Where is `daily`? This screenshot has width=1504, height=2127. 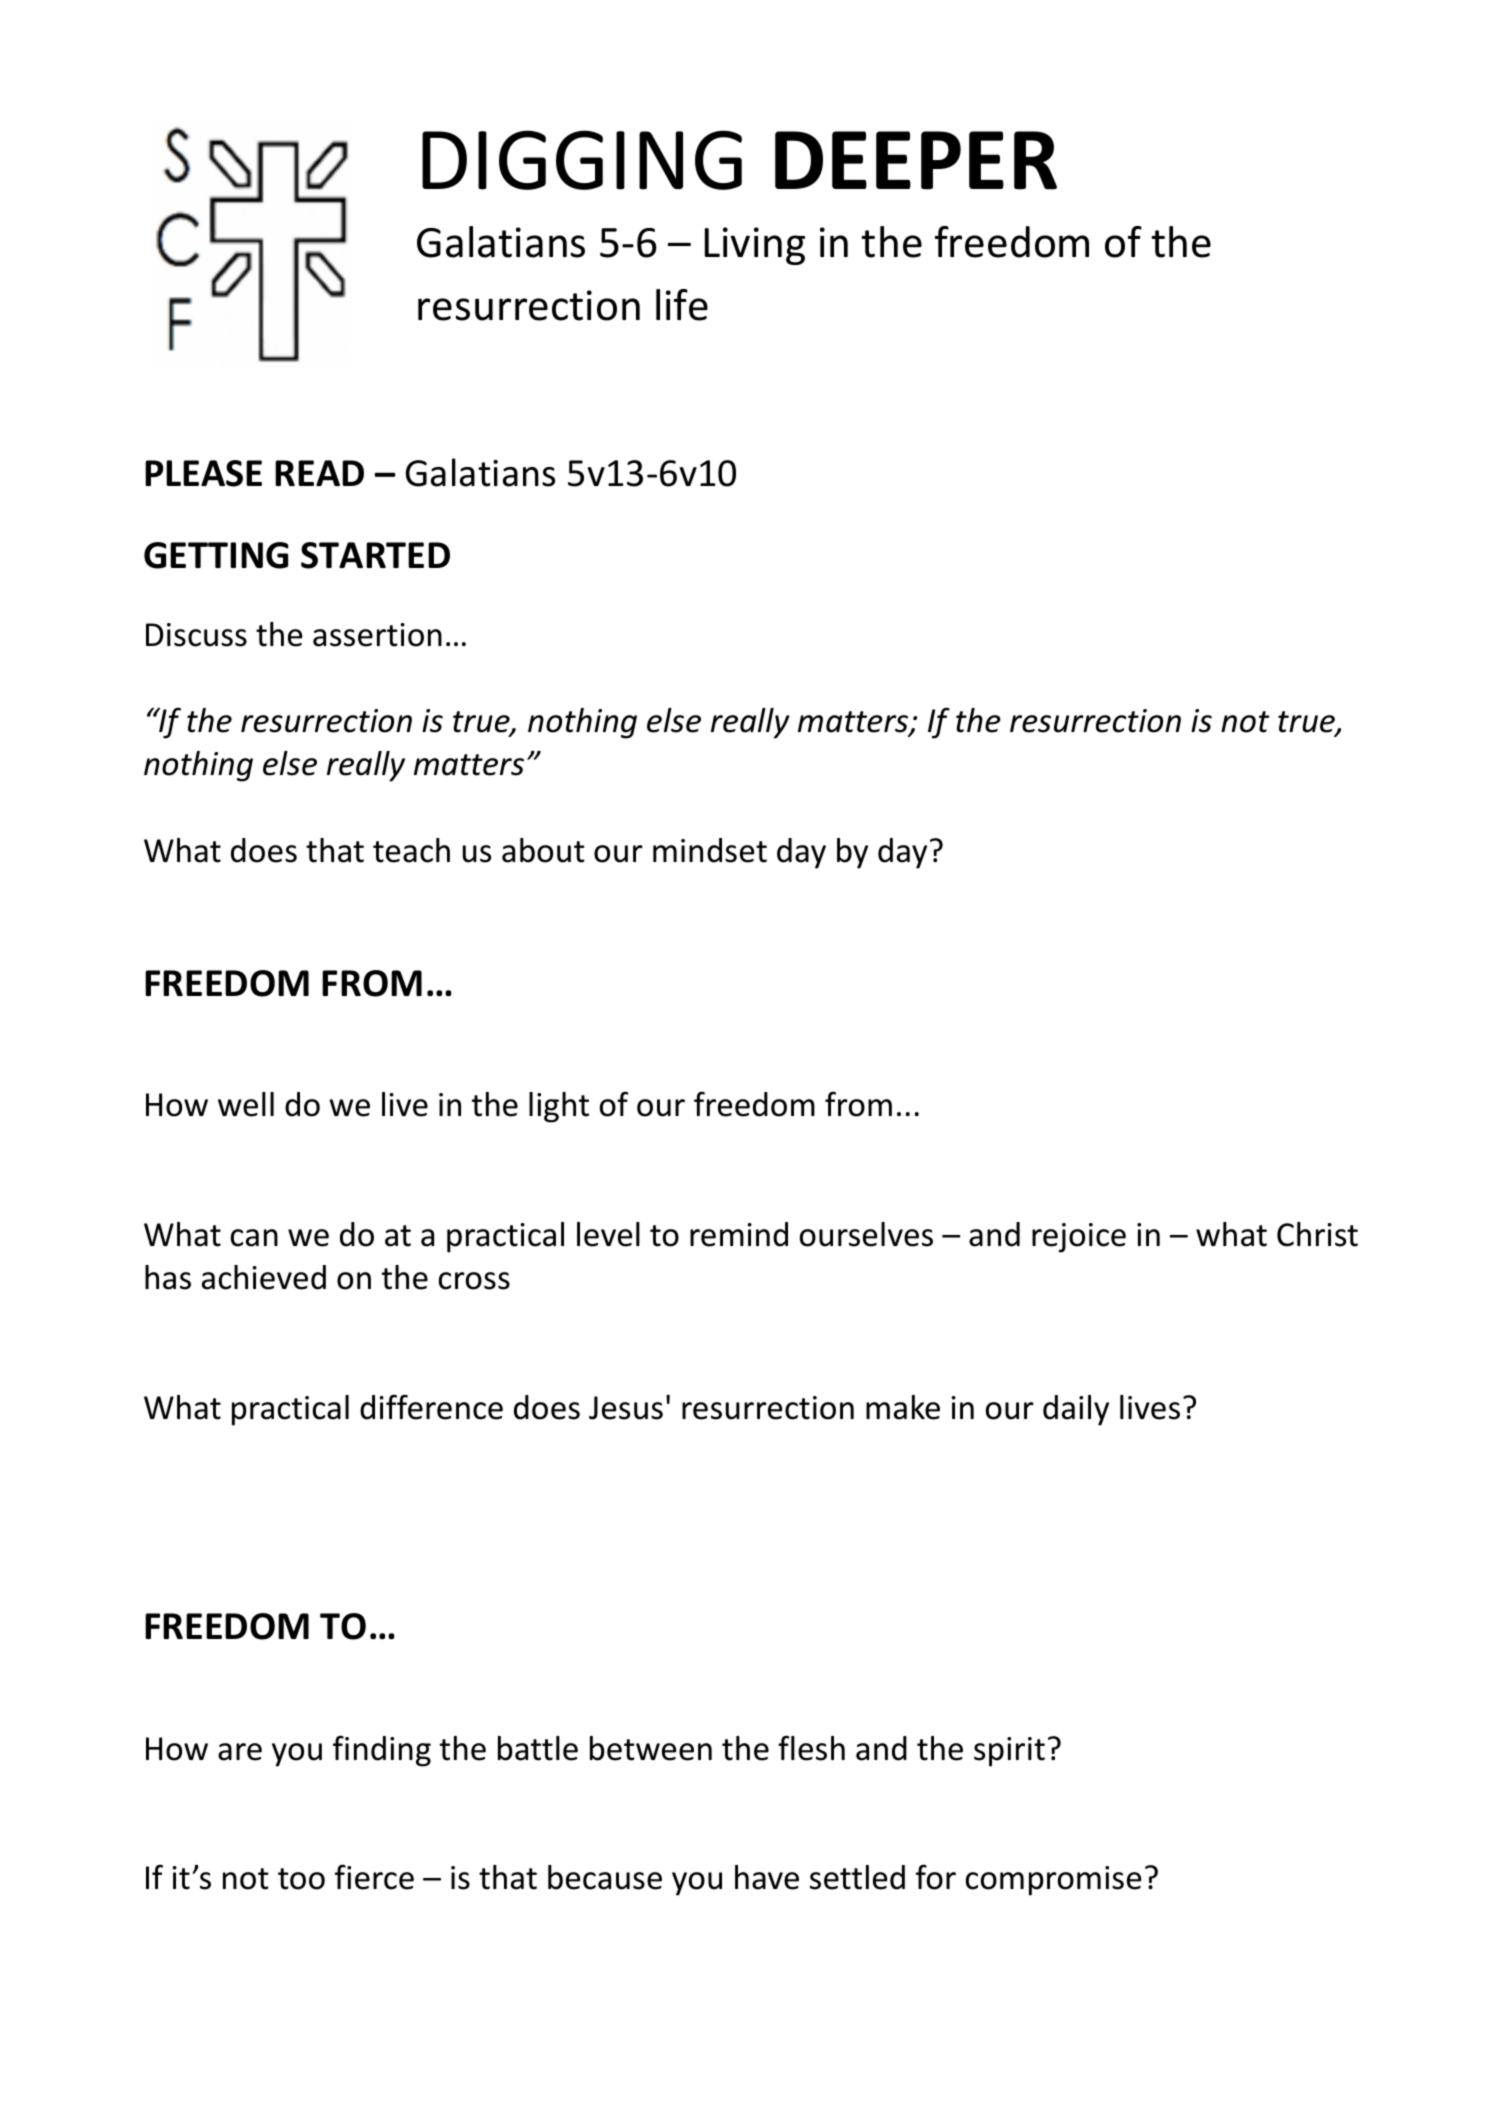
daily is located at coordinates (1076, 1410).
